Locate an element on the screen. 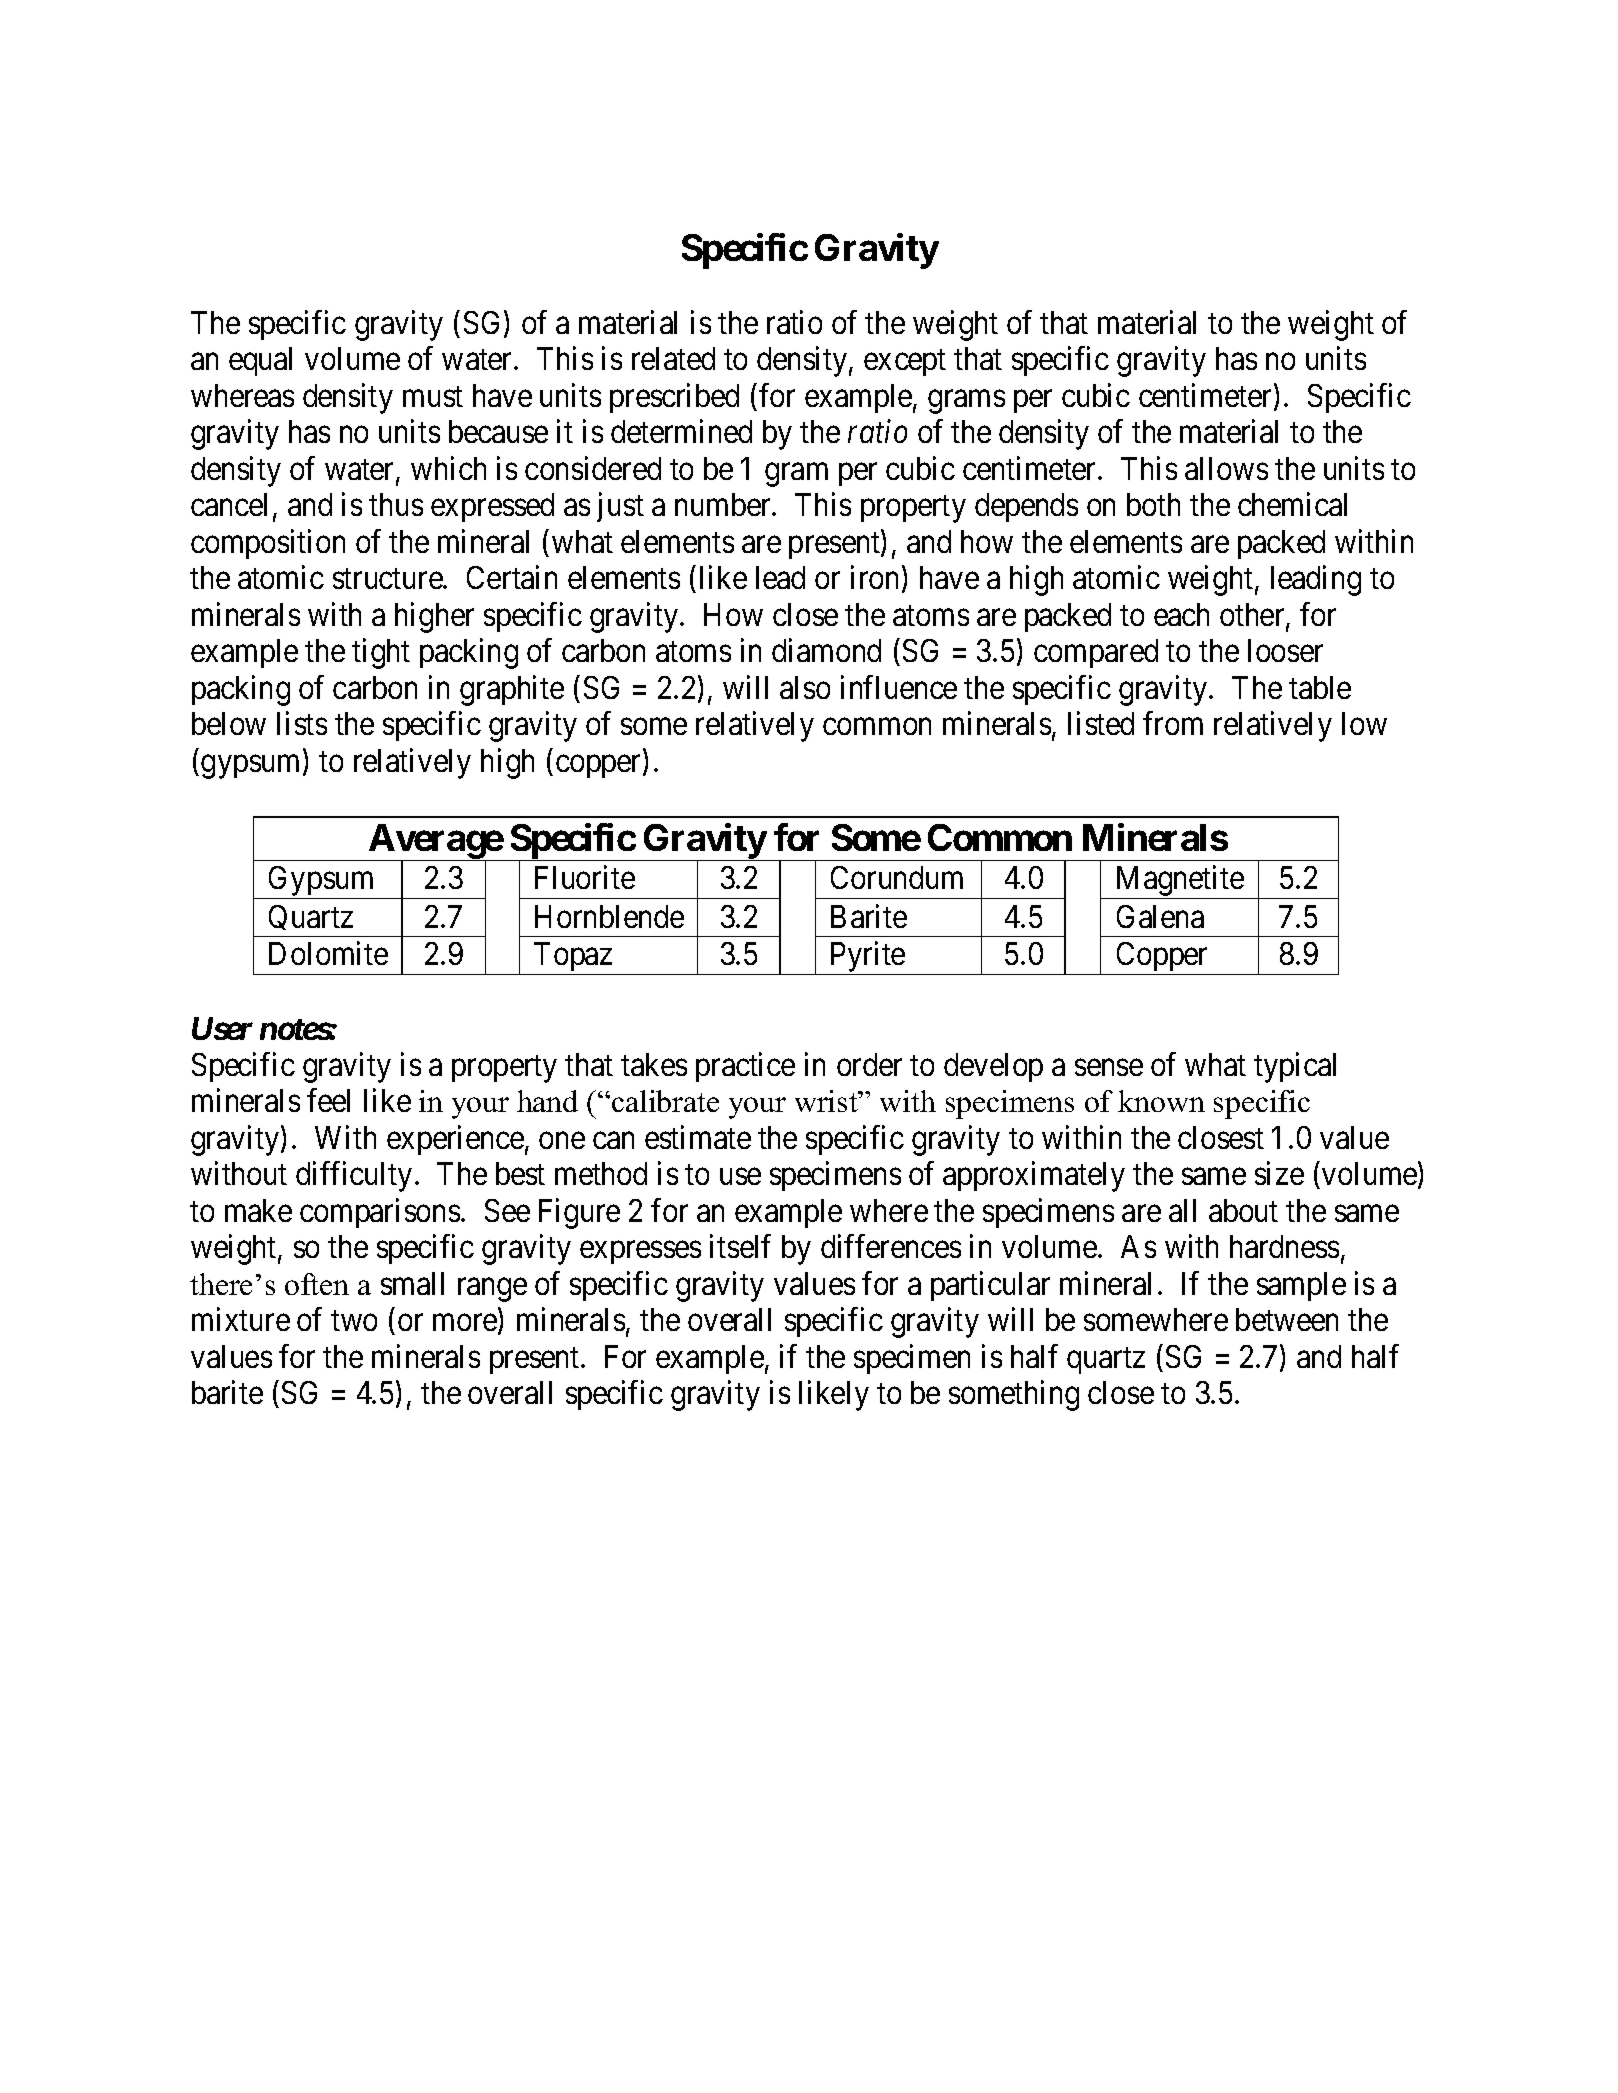  prescribed is located at coordinates (674, 398).
